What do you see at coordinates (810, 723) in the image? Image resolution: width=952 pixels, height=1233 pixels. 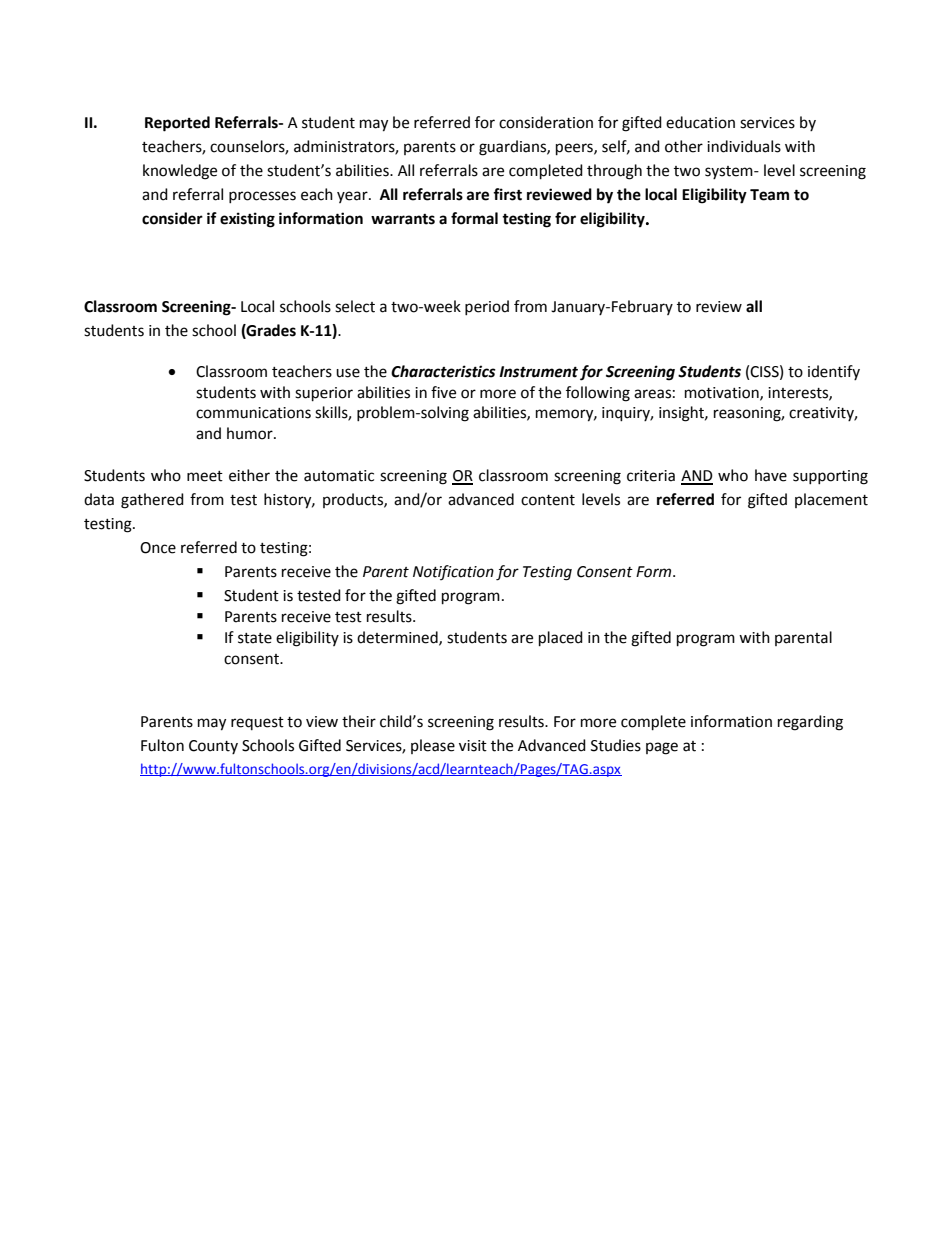 I see `regarding` at bounding box center [810, 723].
